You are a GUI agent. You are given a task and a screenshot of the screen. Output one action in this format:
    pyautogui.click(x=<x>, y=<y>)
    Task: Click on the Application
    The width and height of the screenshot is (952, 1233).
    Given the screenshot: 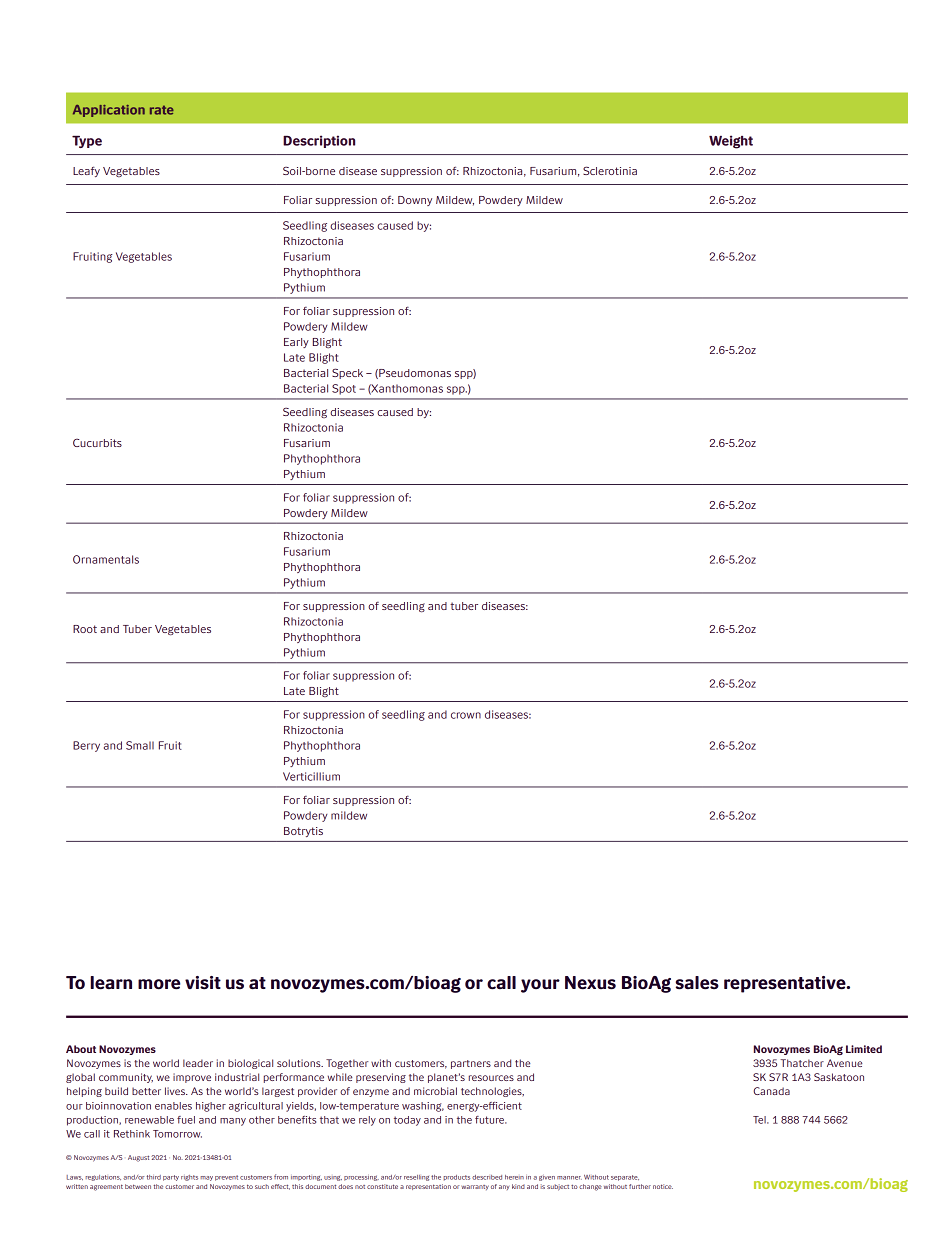 What is the action you would take?
    pyautogui.click(x=109, y=111)
